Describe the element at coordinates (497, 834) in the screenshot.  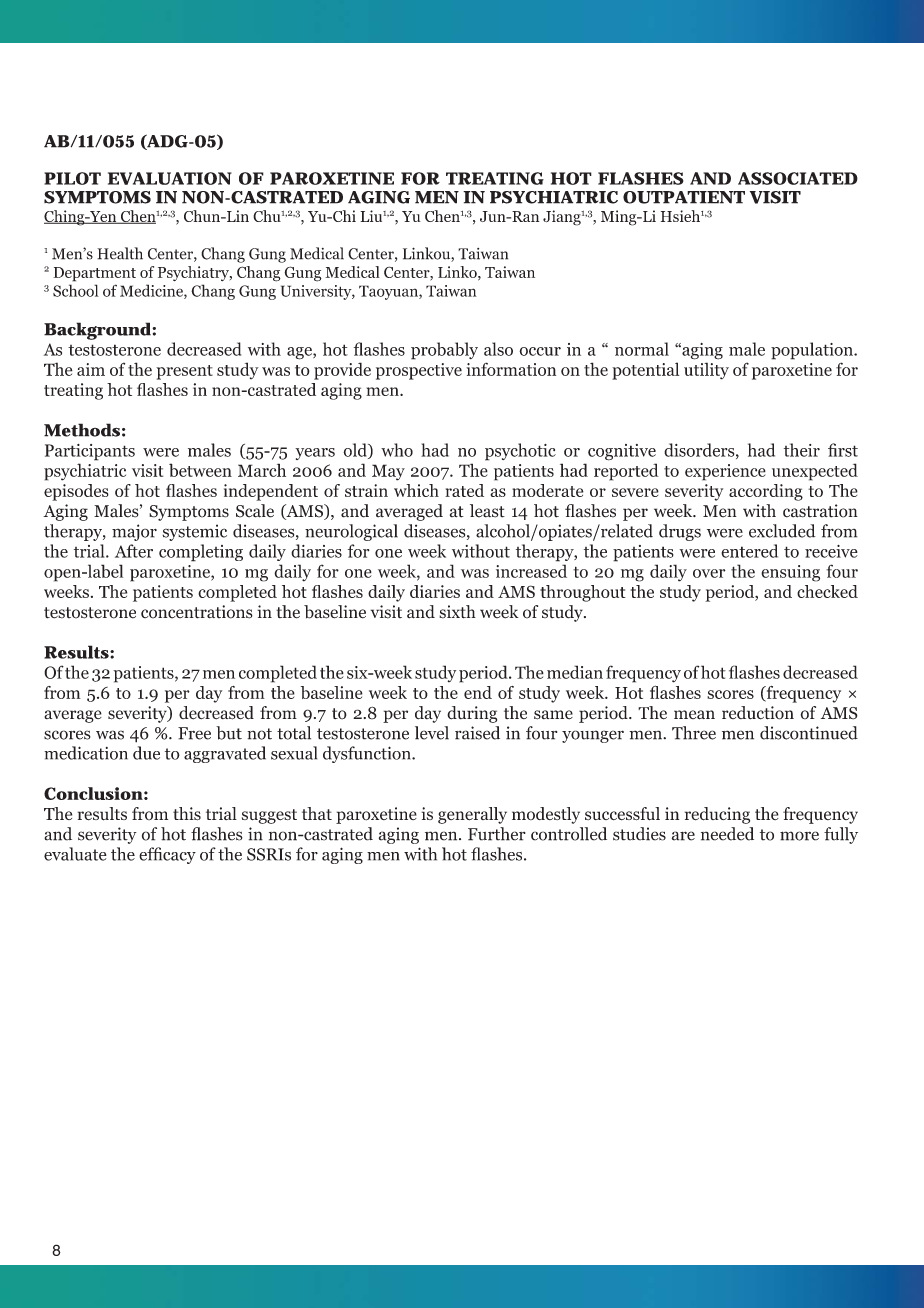
I see `Further` at that location.
